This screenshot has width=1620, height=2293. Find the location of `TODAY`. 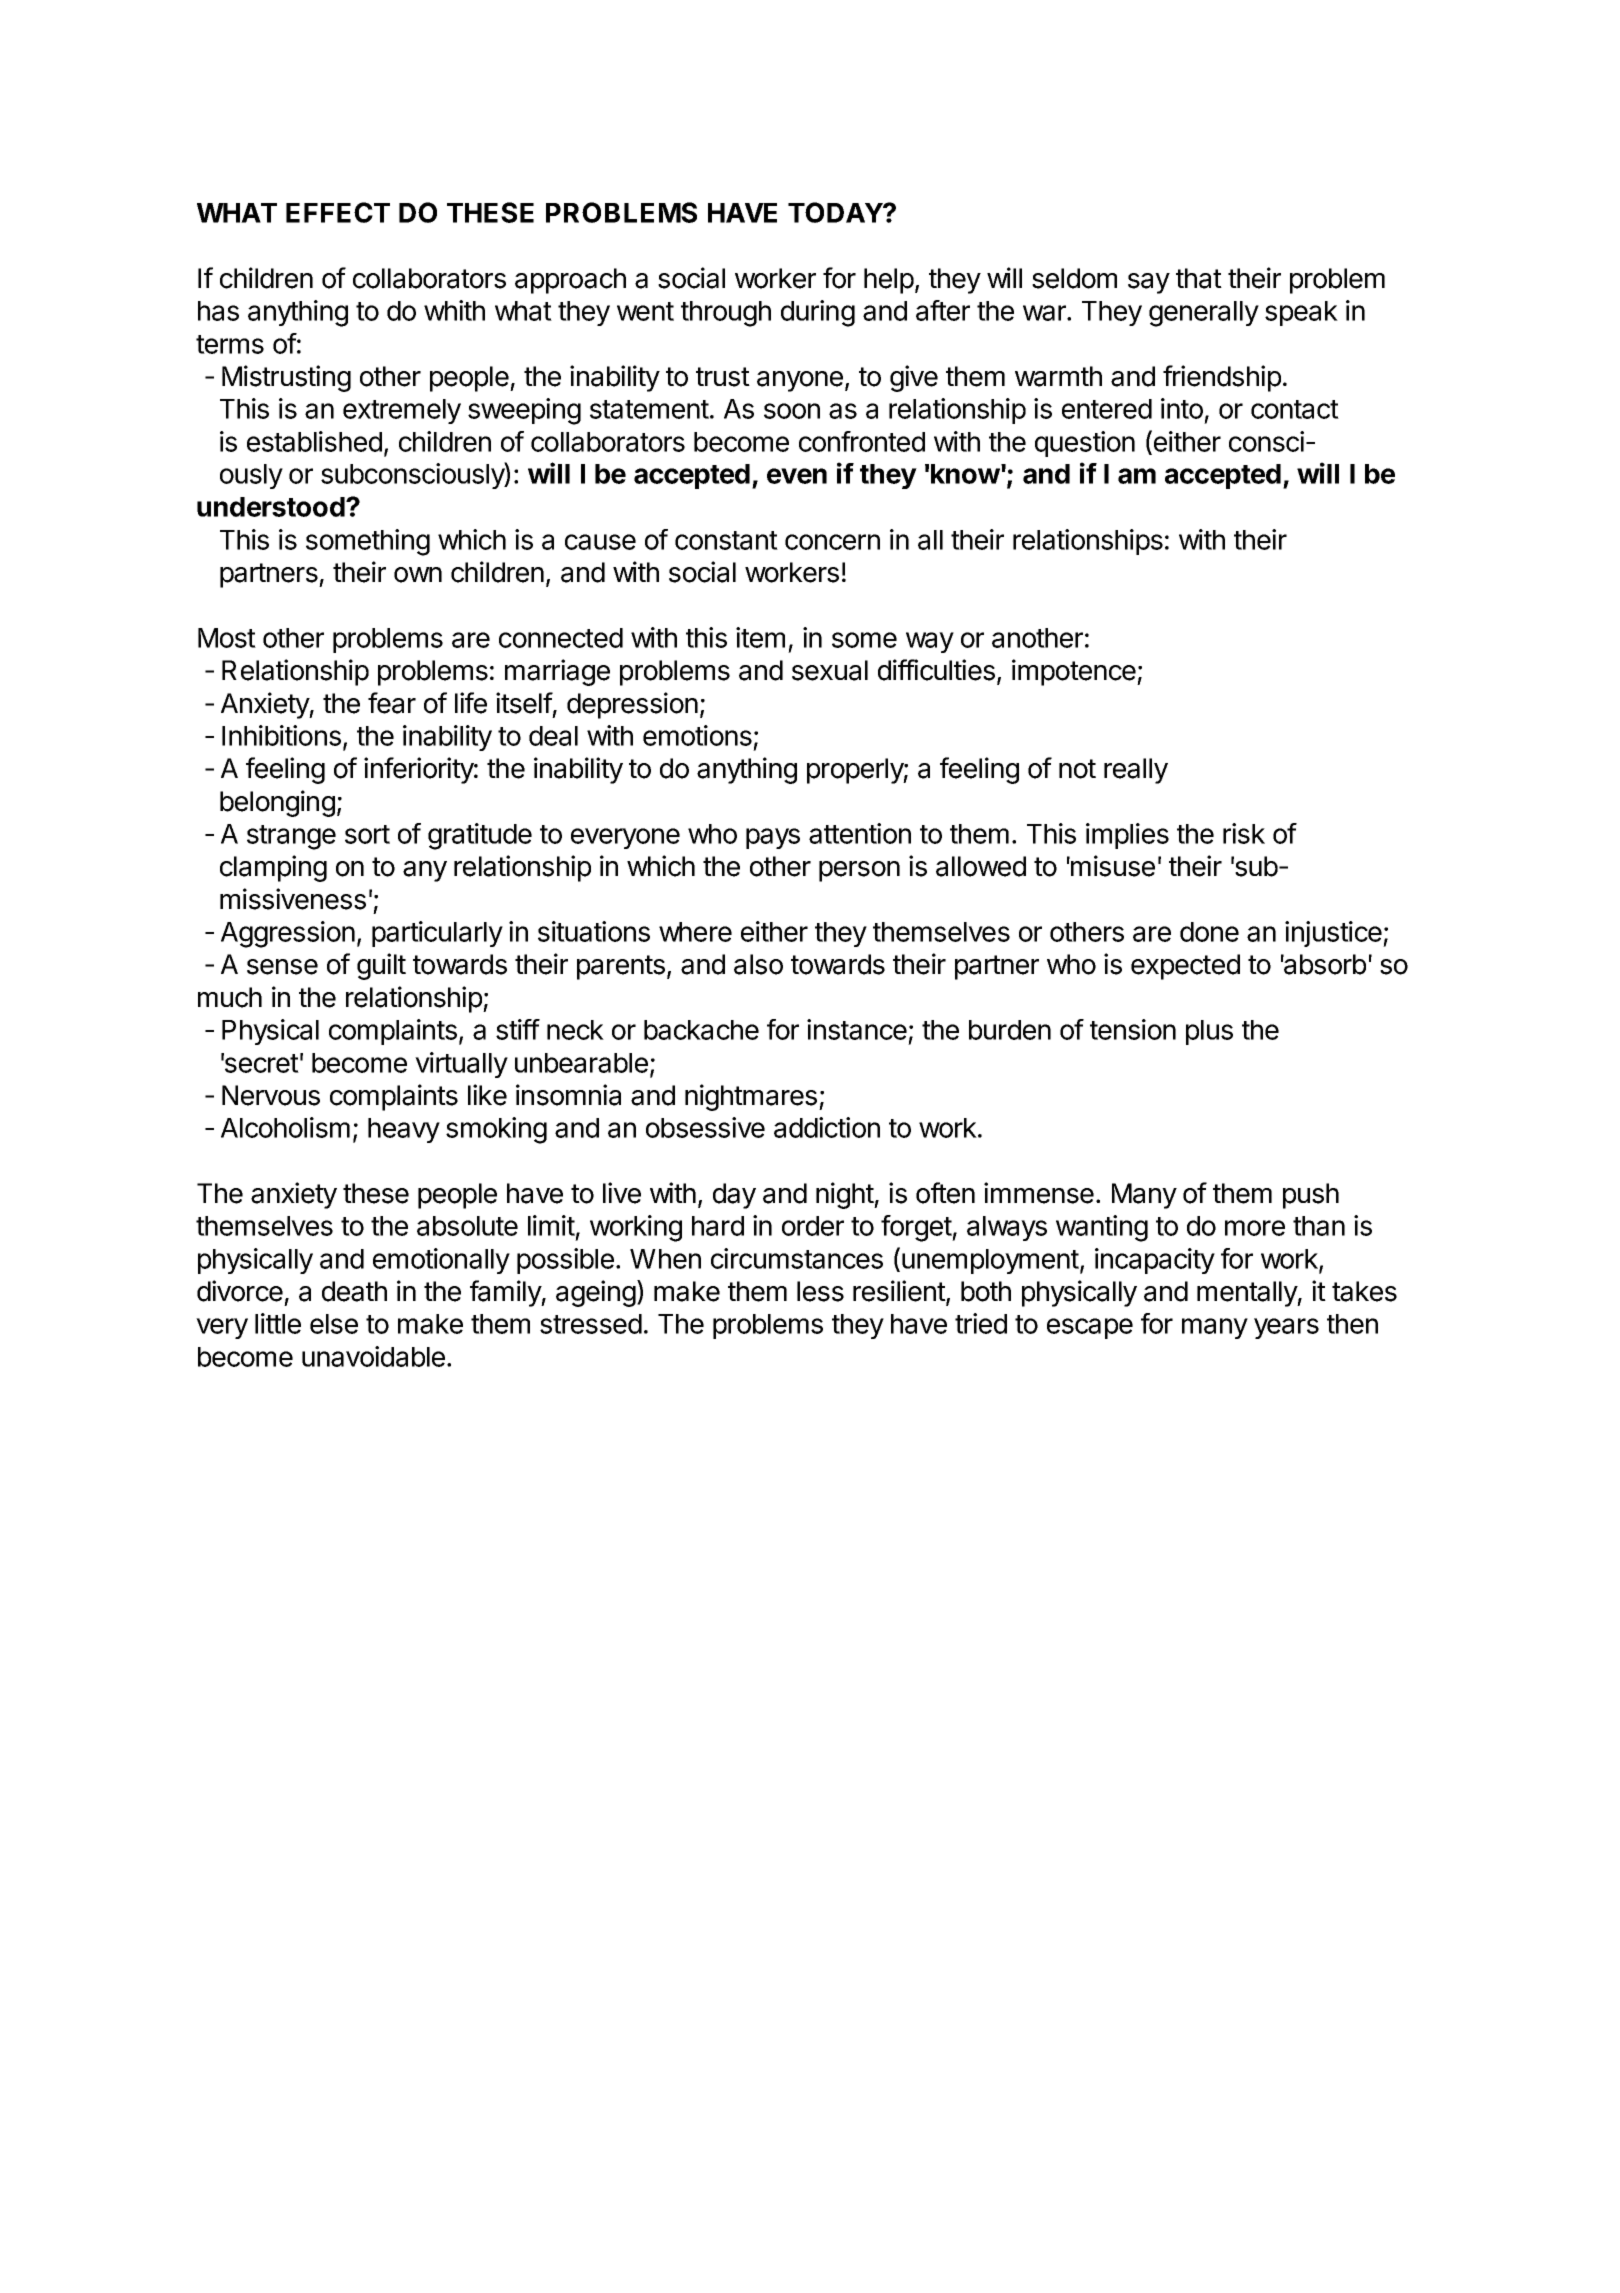

TODAY is located at coordinates (836, 212).
